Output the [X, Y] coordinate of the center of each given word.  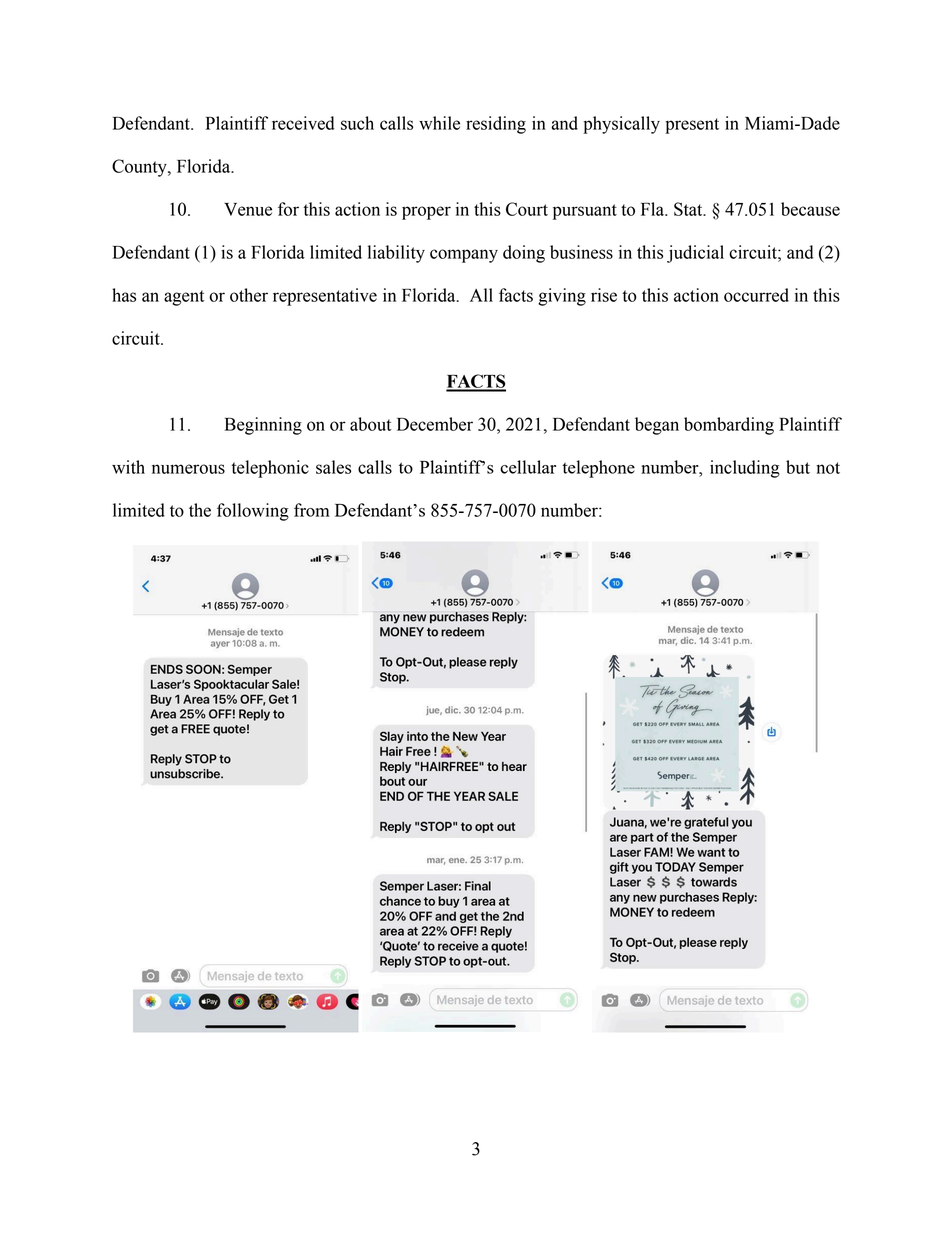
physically [621, 125]
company [464, 256]
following [253, 512]
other [249, 295]
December [435, 424]
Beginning [263, 426]
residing [496, 125]
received [303, 123]
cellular [528, 467]
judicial [695, 254]
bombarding [729, 426]
